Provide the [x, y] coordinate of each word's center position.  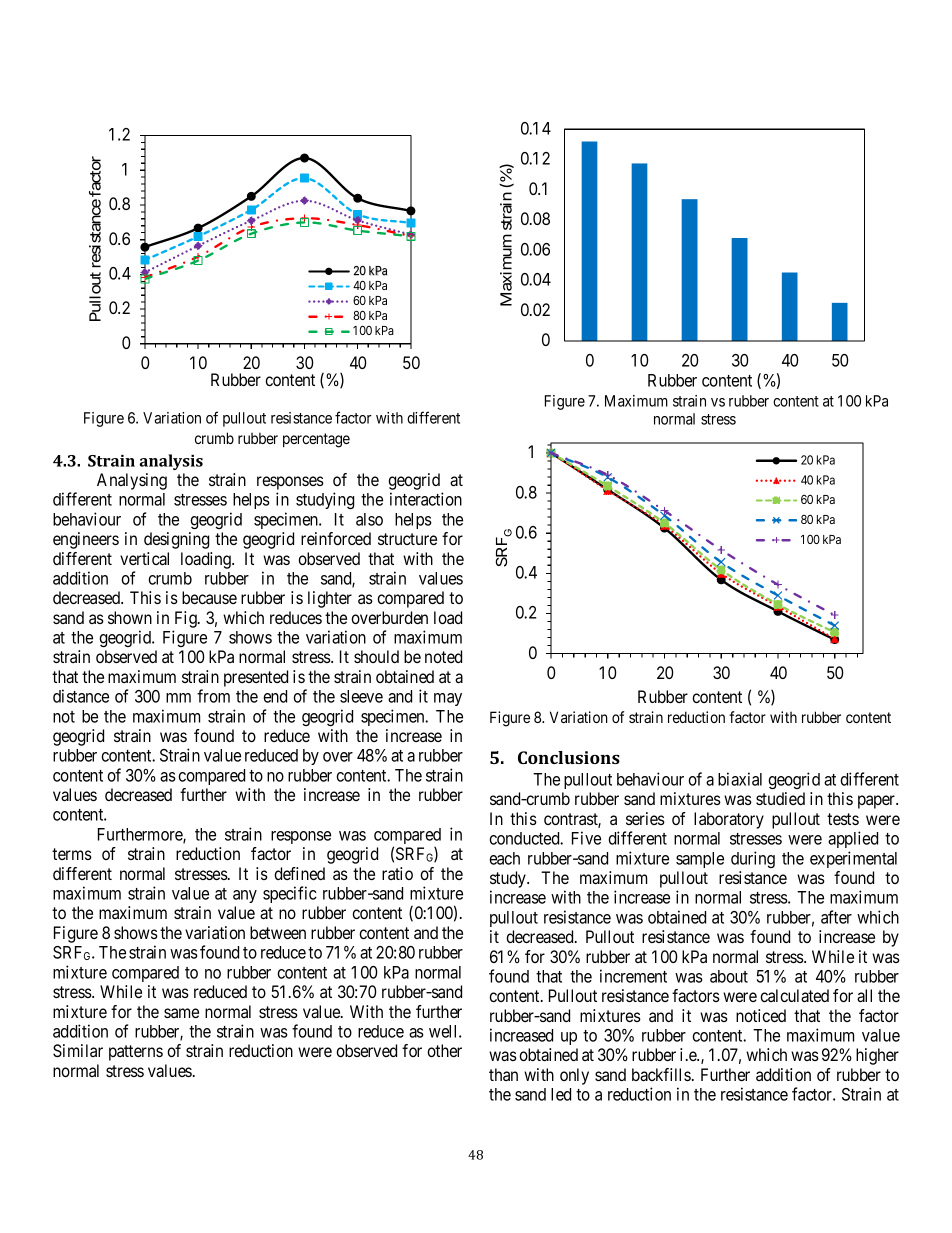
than [503, 1074]
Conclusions [569, 757]
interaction [426, 499]
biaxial [740, 779]
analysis [171, 462]
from [213, 696]
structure [407, 539]
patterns [136, 1053]
